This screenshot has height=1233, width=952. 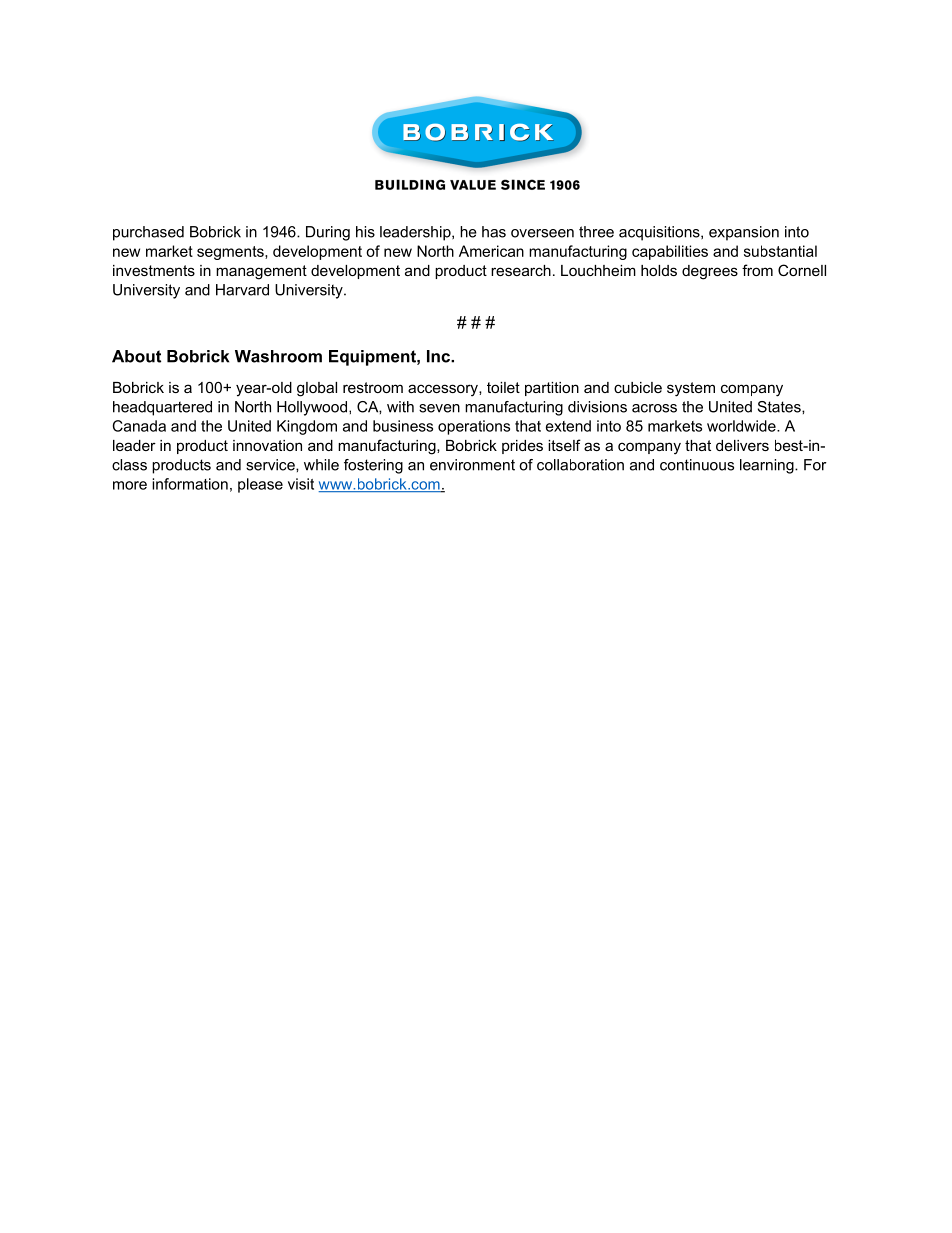 What do you see at coordinates (744, 233) in the screenshot?
I see `expansion` at bounding box center [744, 233].
